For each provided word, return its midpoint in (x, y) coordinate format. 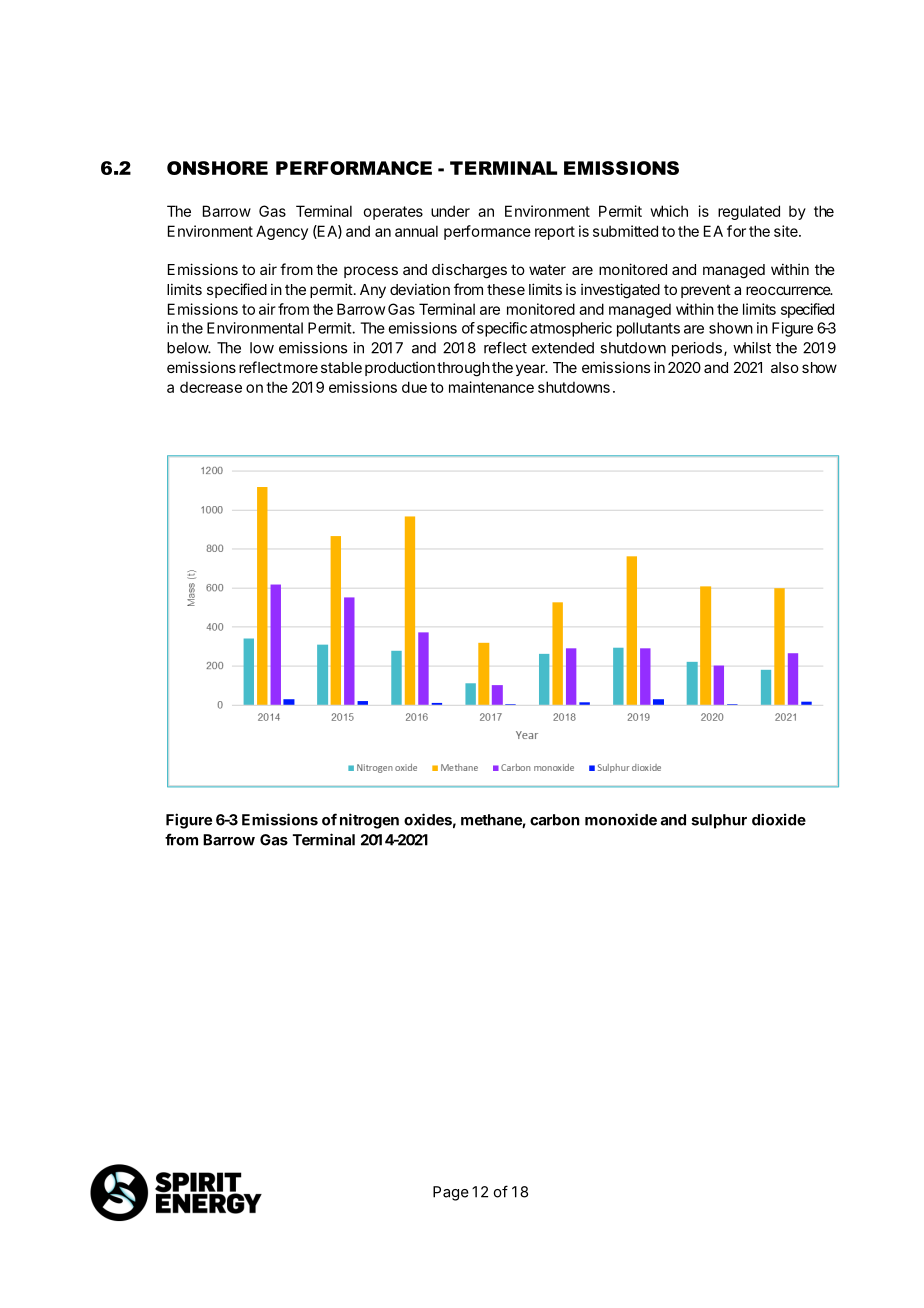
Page (451, 1193)
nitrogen (369, 821)
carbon (555, 820)
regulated (749, 212)
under (450, 211)
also (785, 367)
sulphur (719, 821)
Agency (282, 232)
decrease (211, 387)
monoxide (621, 819)
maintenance (491, 387)
